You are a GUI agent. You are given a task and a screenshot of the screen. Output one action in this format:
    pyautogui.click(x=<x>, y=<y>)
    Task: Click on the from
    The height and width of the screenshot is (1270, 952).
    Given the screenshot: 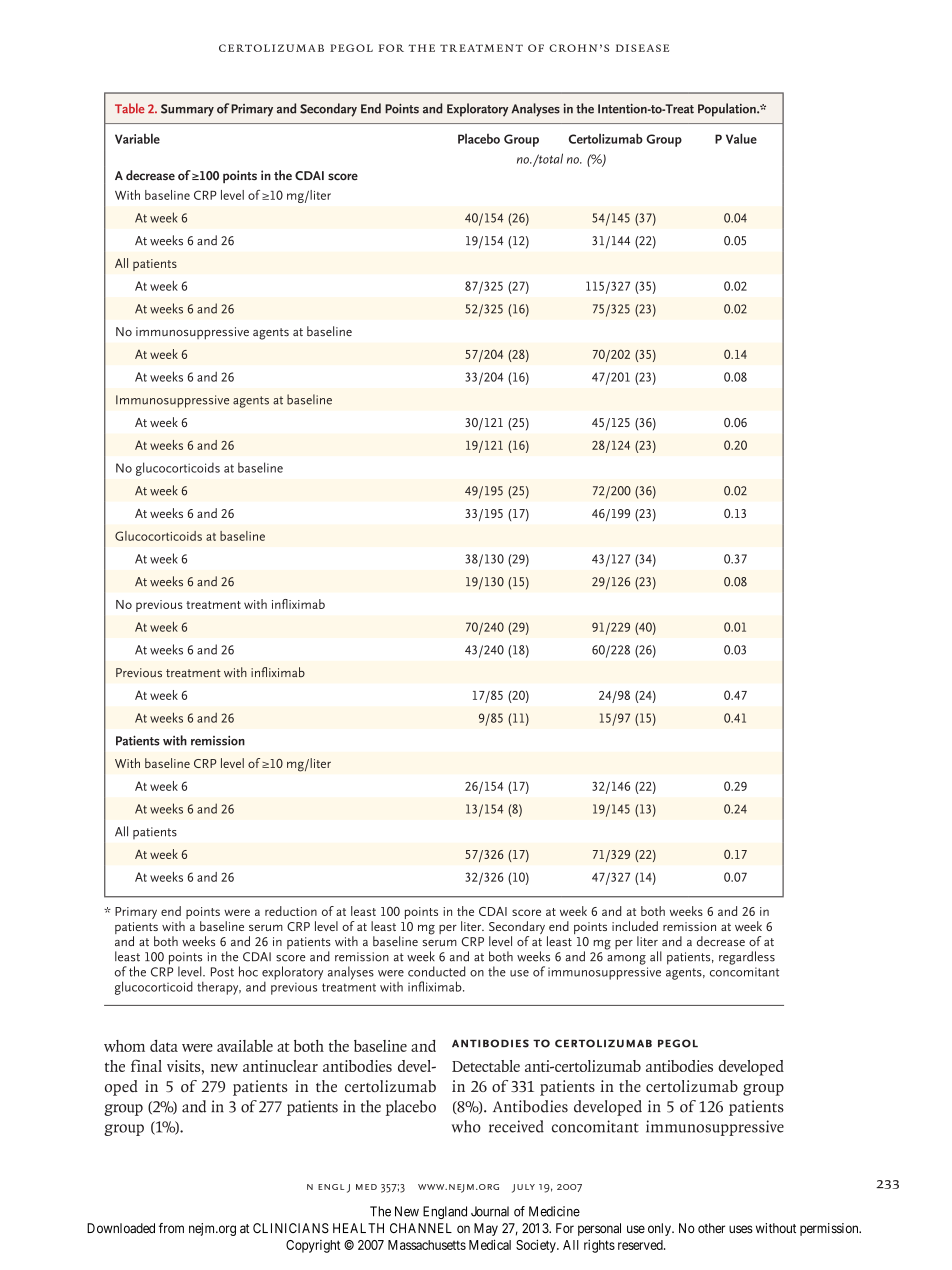 What is the action you would take?
    pyautogui.click(x=171, y=1228)
